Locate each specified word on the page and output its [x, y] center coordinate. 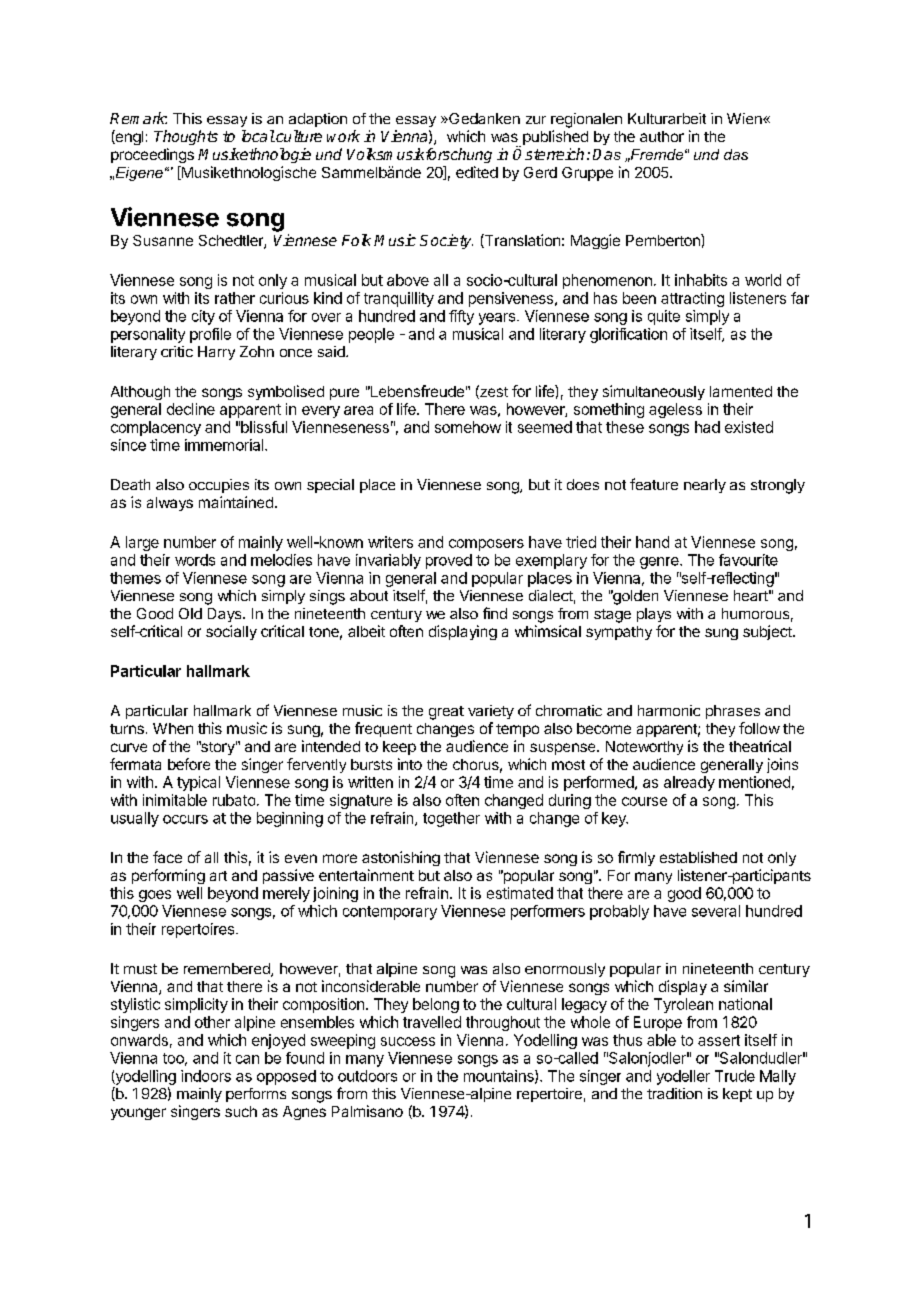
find [495, 613]
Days [226, 615]
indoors [206, 1076]
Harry [216, 353]
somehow [468, 427]
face [167, 857]
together [451, 819]
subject [768, 632]
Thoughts [186, 137]
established [698, 857]
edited [477, 172]
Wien [745, 118]
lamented [741, 391]
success [408, 1041]
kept [737, 1095]
